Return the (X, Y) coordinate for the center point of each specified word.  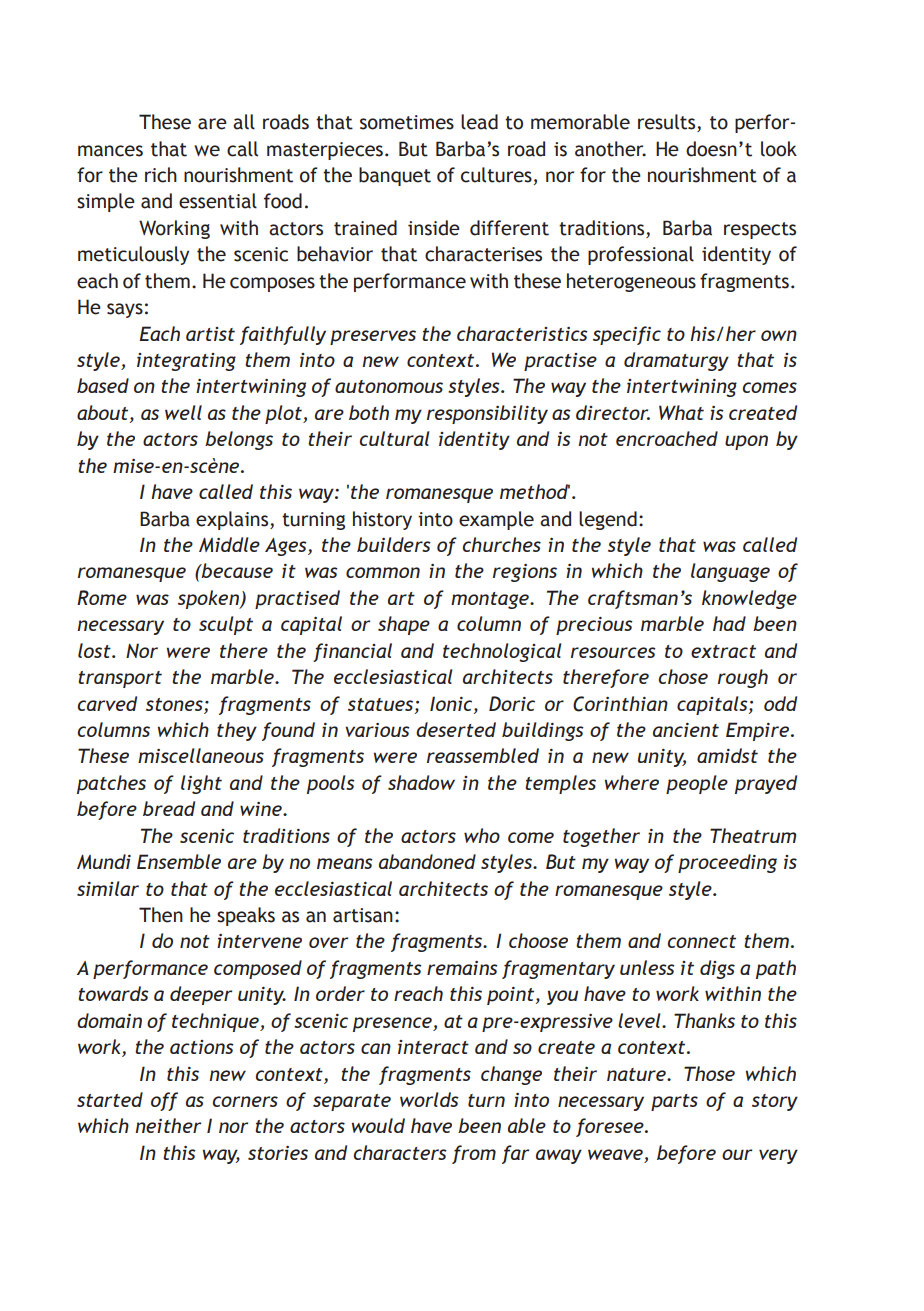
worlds (429, 1099)
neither (168, 1125)
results (668, 123)
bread (169, 808)
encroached (667, 438)
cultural (395, 438)
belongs (239, 440)
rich (161, 175)
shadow (421, 782)
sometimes (407, 122)
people (697, 784)
